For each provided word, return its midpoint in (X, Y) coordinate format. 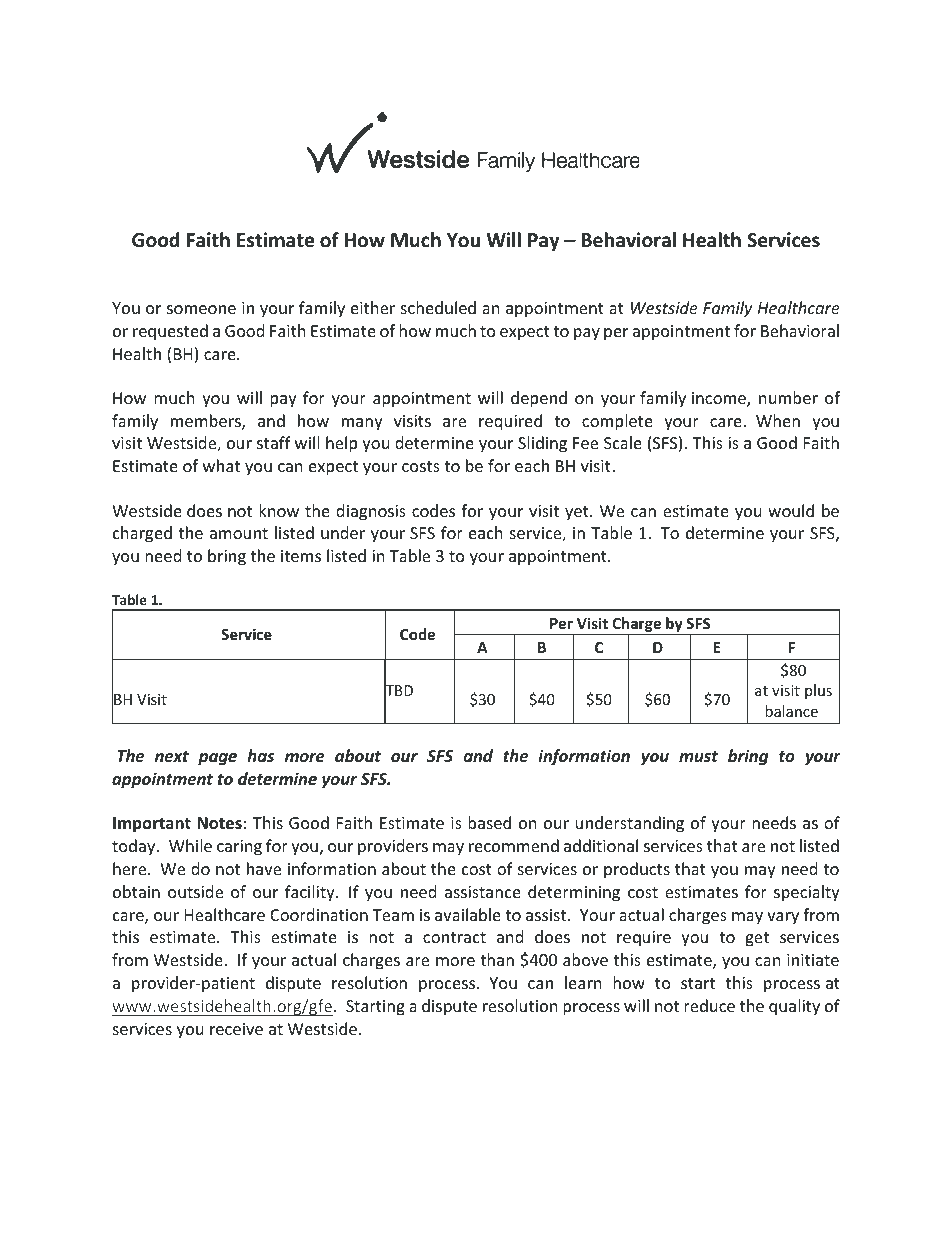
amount (239, 533)
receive (236, 1029)
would (791, 510)
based (489, 822)
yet (578, 513)
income (720, 399)
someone (201, 309)
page (217, 759)
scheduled (438, 307)
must (698, 756)
